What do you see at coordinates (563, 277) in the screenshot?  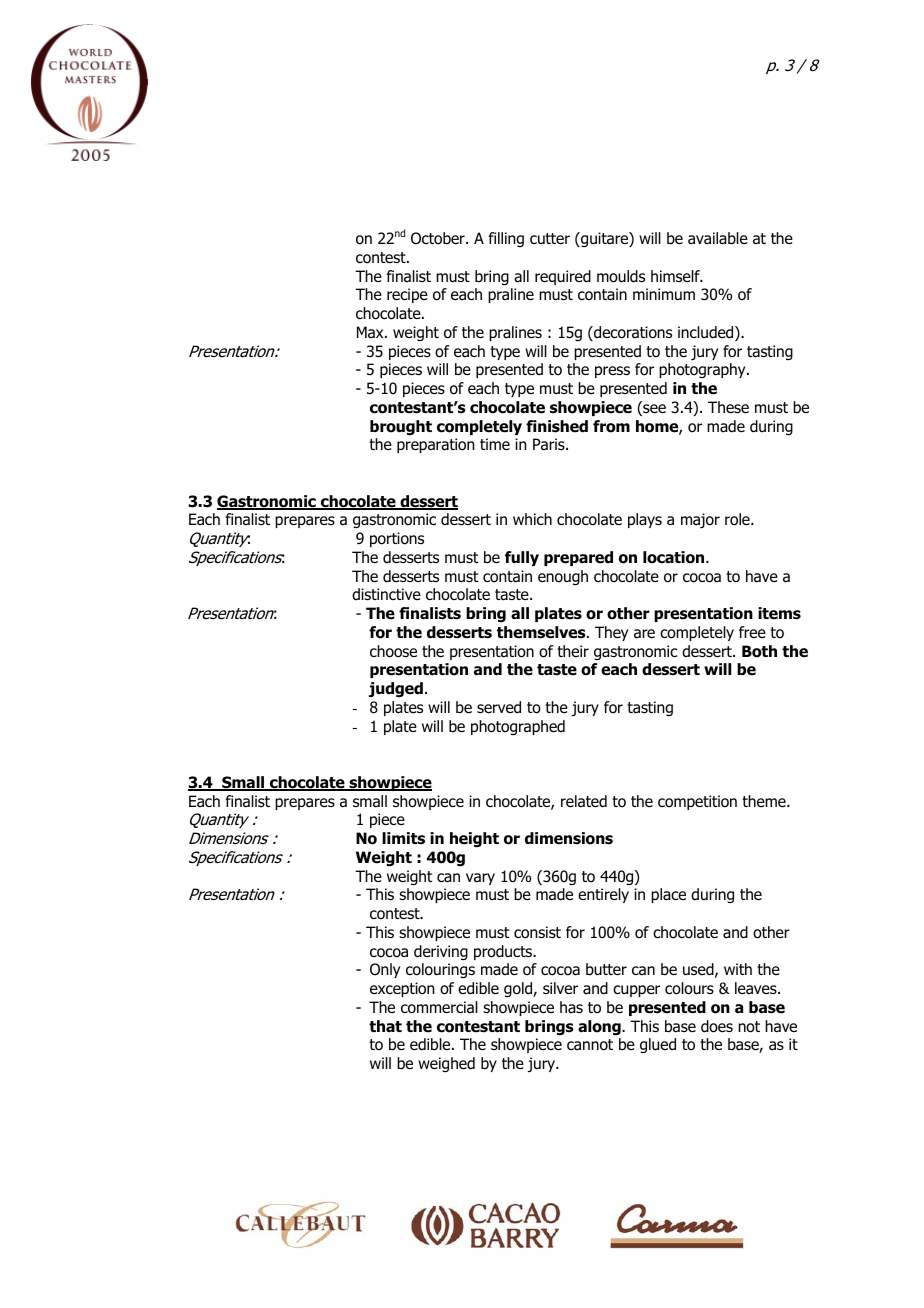 I see `required` at bounding box center [563, 277].
